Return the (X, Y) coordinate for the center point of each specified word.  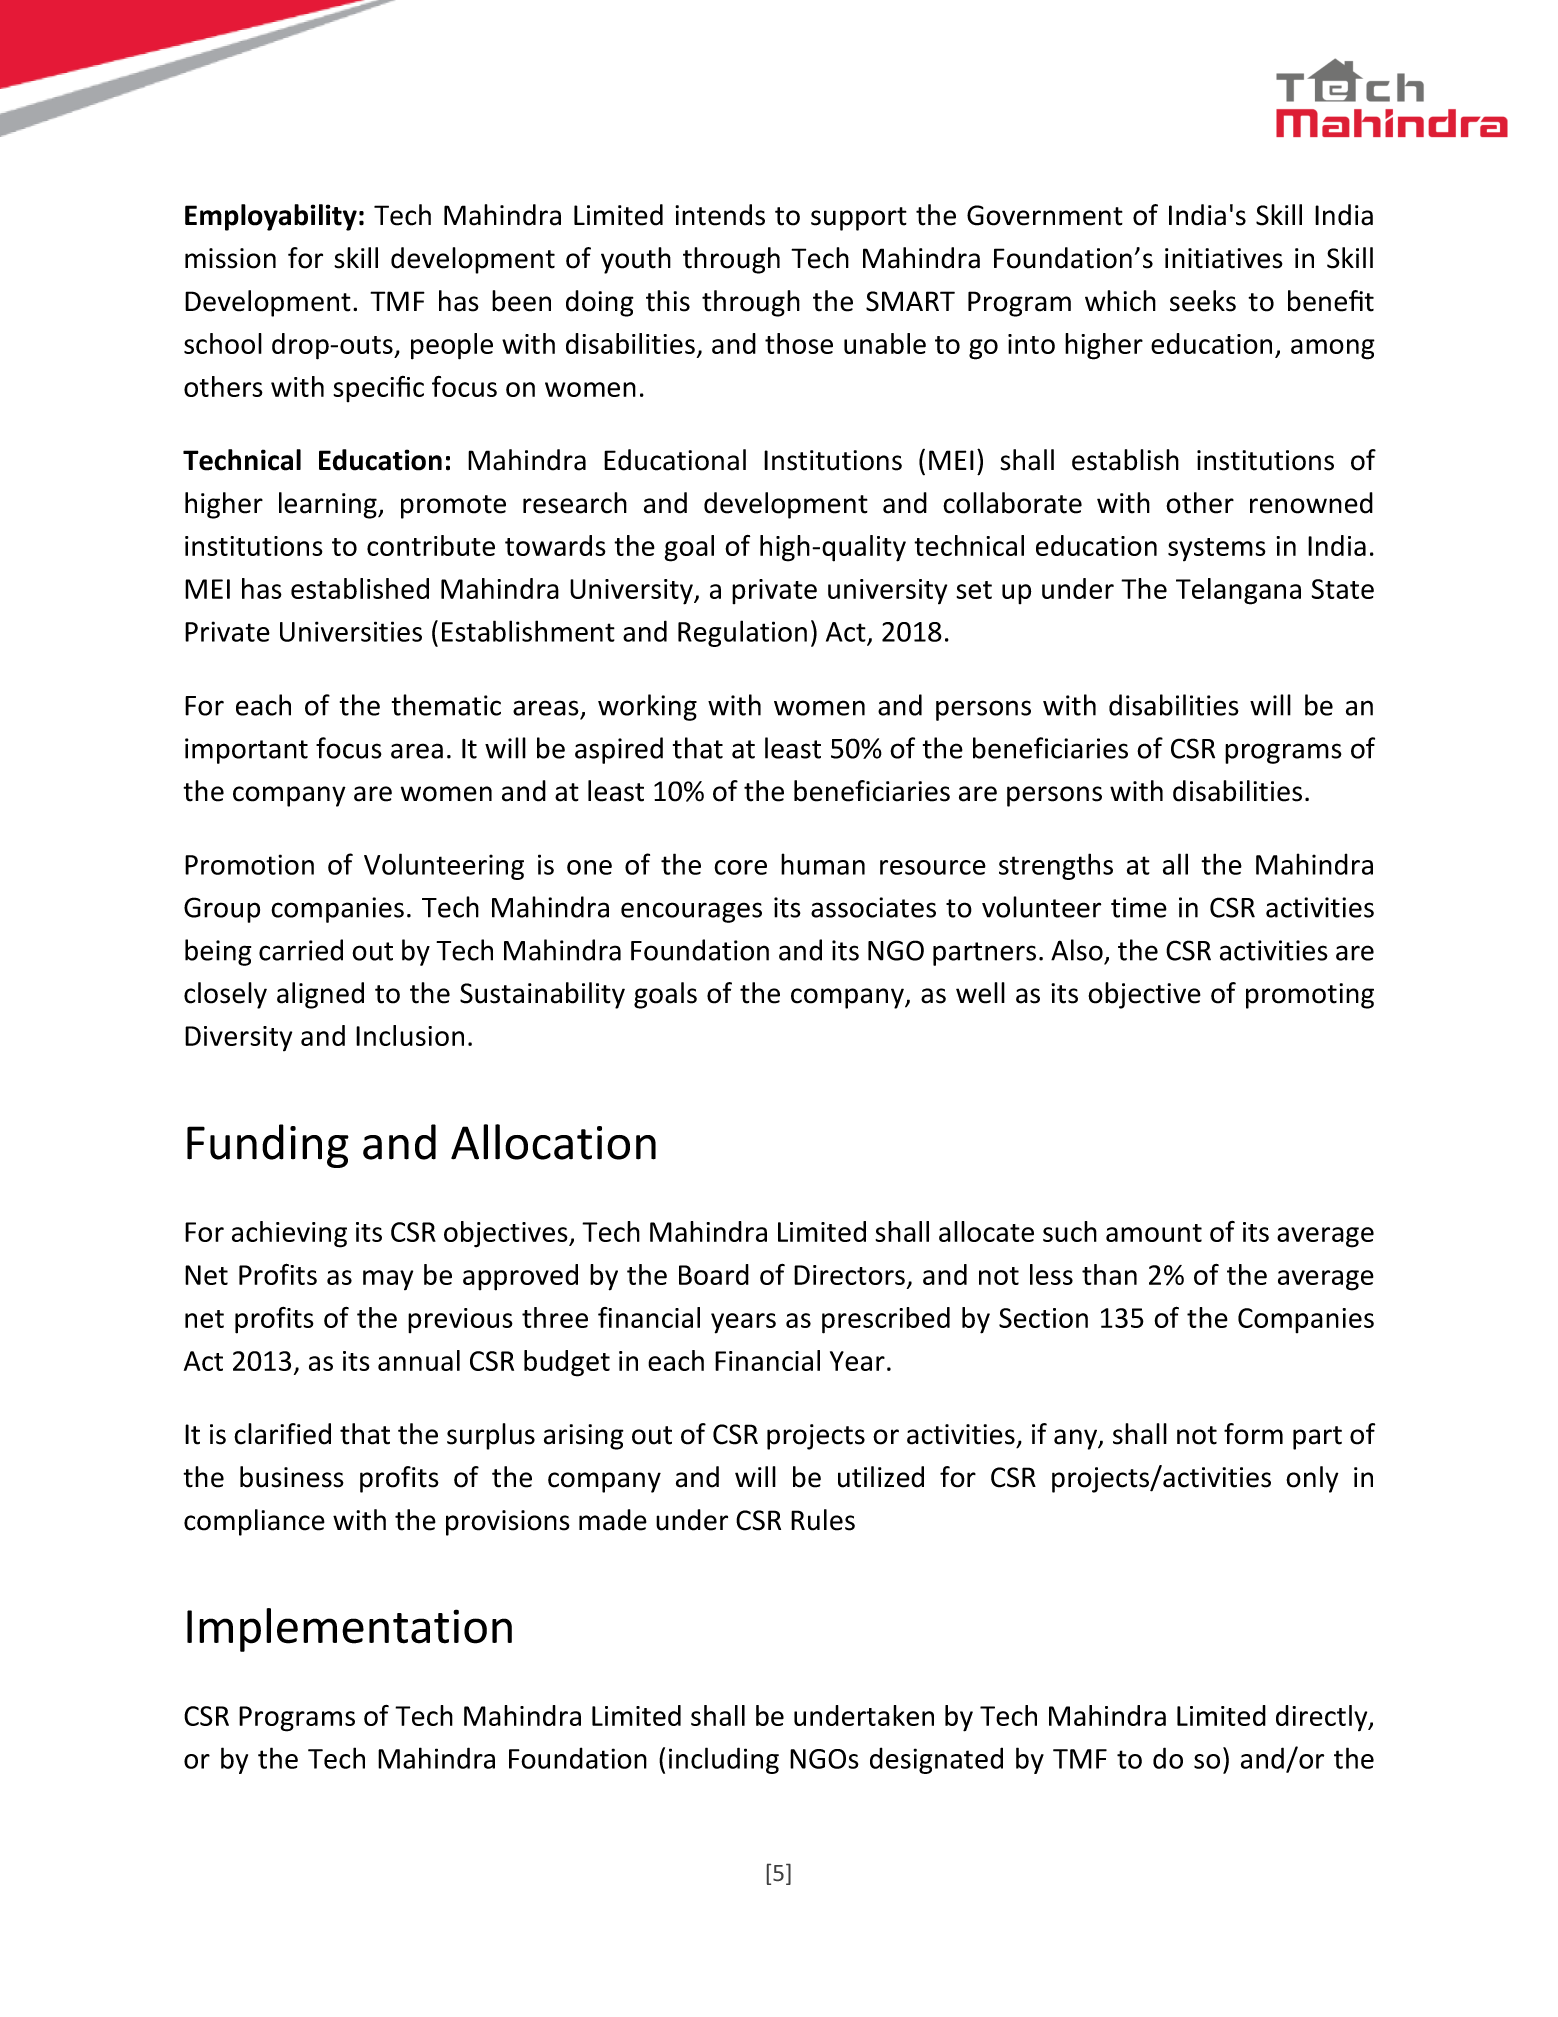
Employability (271, 217)
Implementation (349, 1630)
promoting (1310, 996)
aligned (320, 995)
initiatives (1224, 258)
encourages (691, 912)
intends (720, 215)
